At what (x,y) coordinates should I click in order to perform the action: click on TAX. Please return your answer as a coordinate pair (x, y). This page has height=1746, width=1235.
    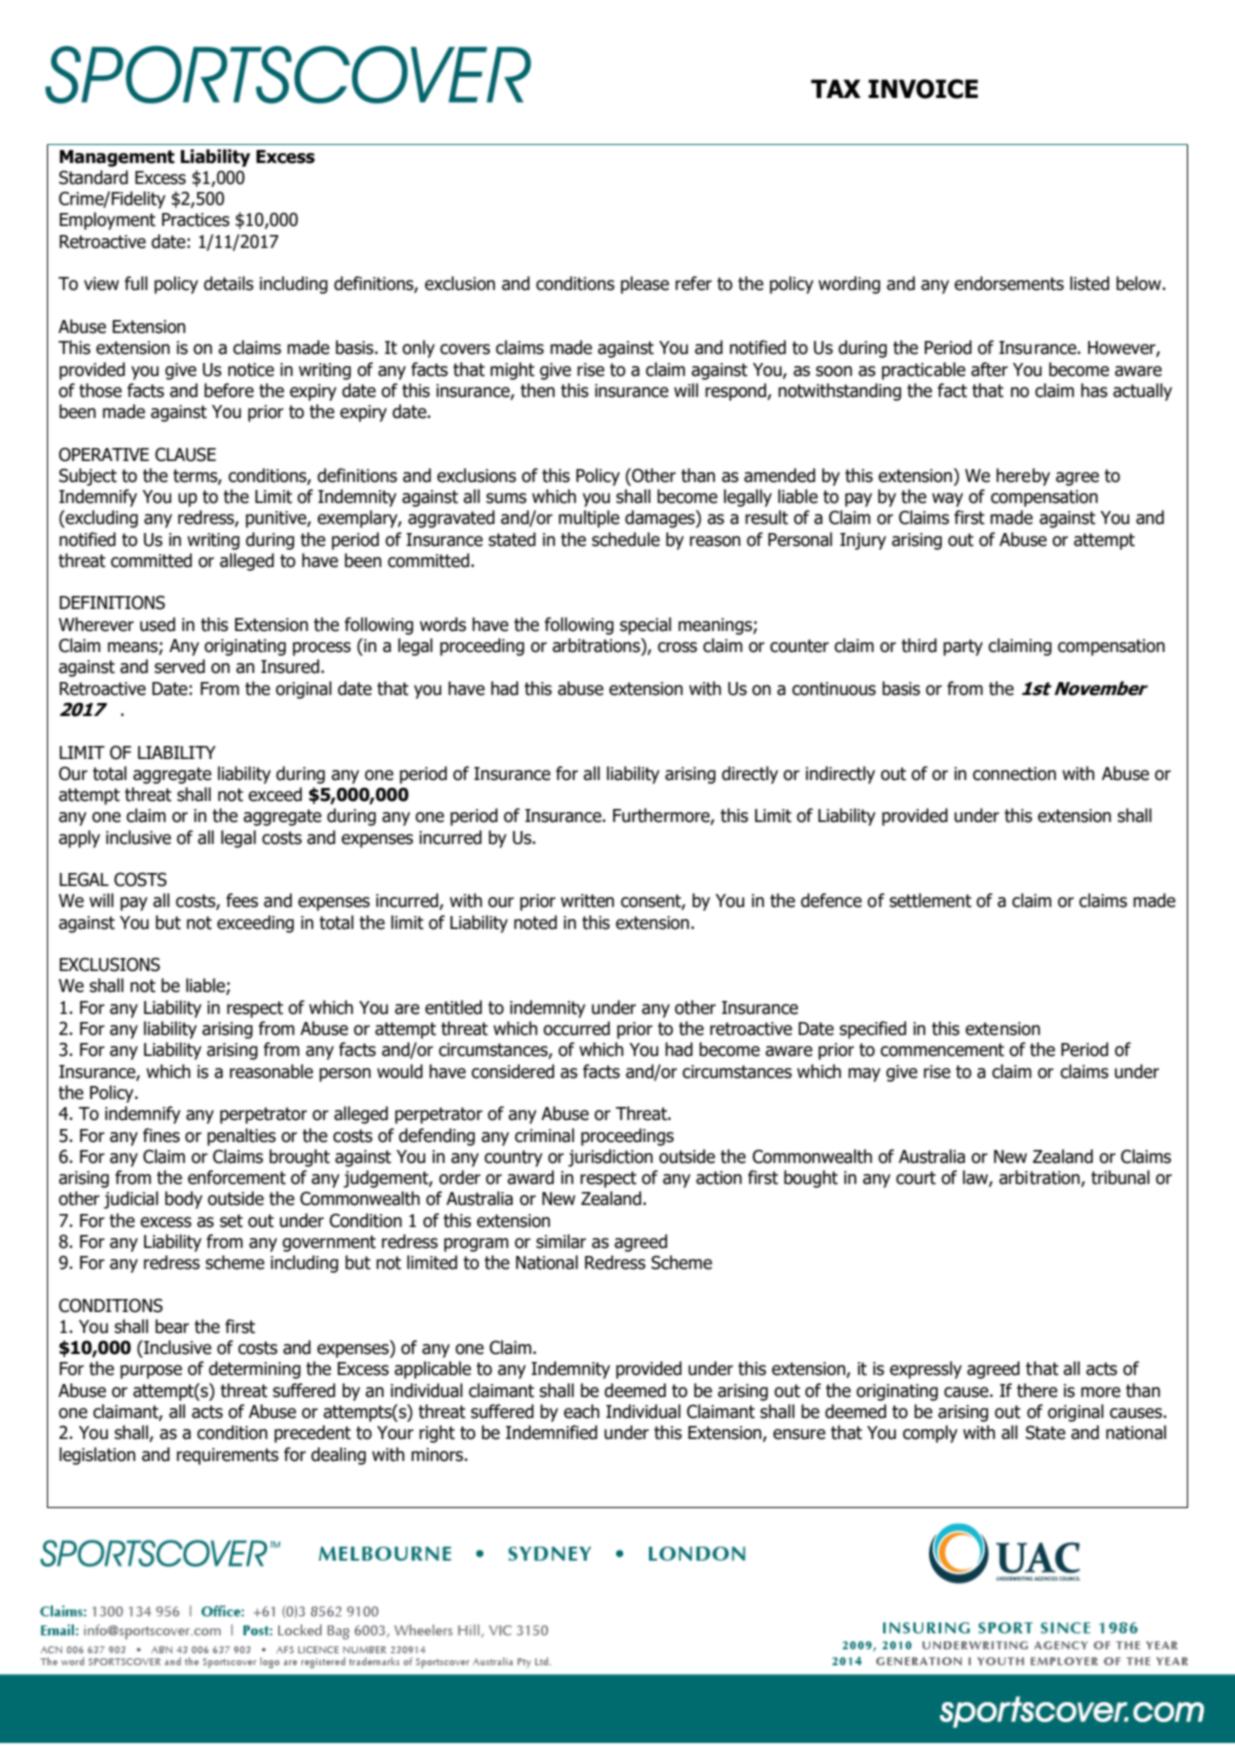
    Looking at the image, I should click on (836, 88).
